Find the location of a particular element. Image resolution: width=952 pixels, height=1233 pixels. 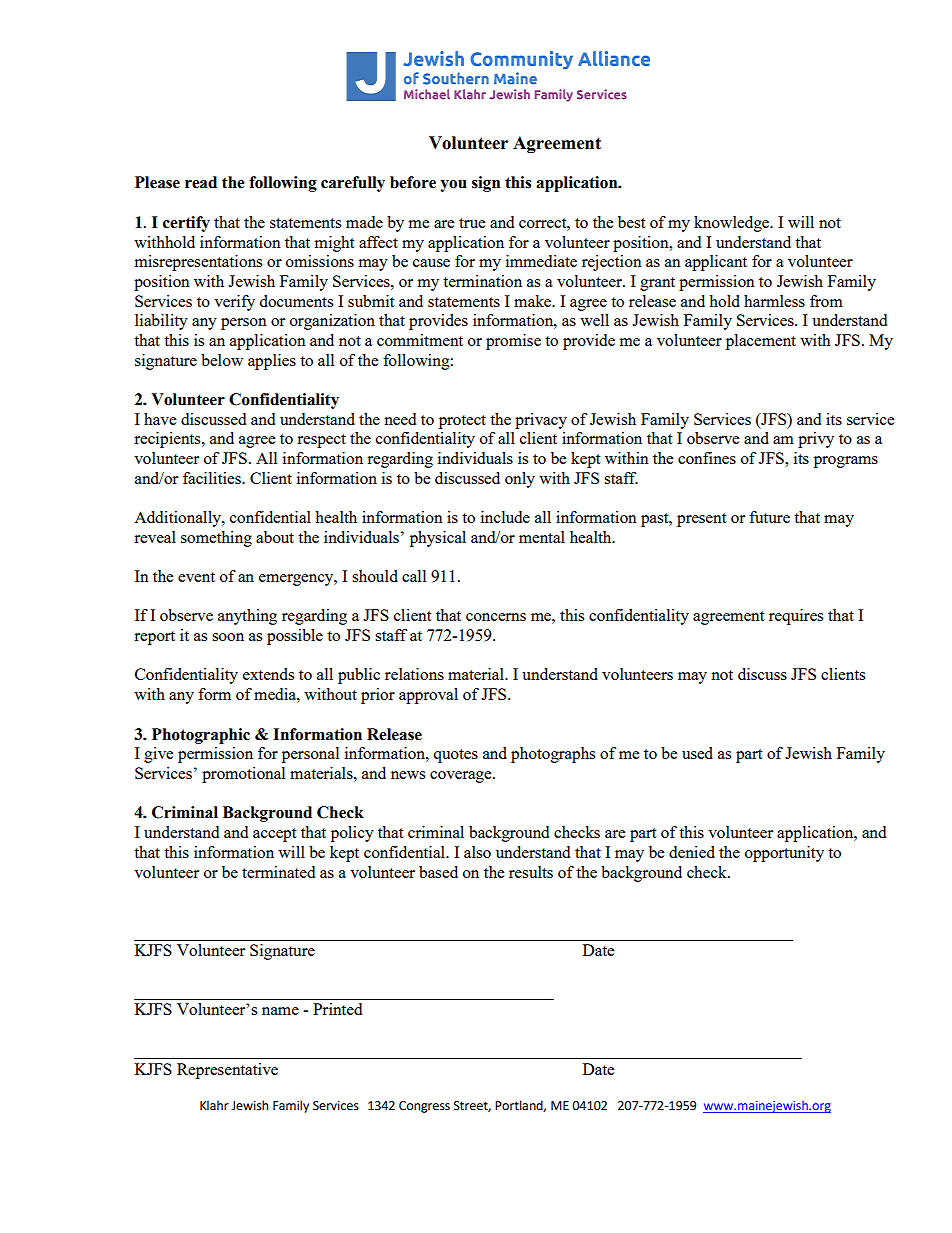

requires is located at coordinates (796, 617).
